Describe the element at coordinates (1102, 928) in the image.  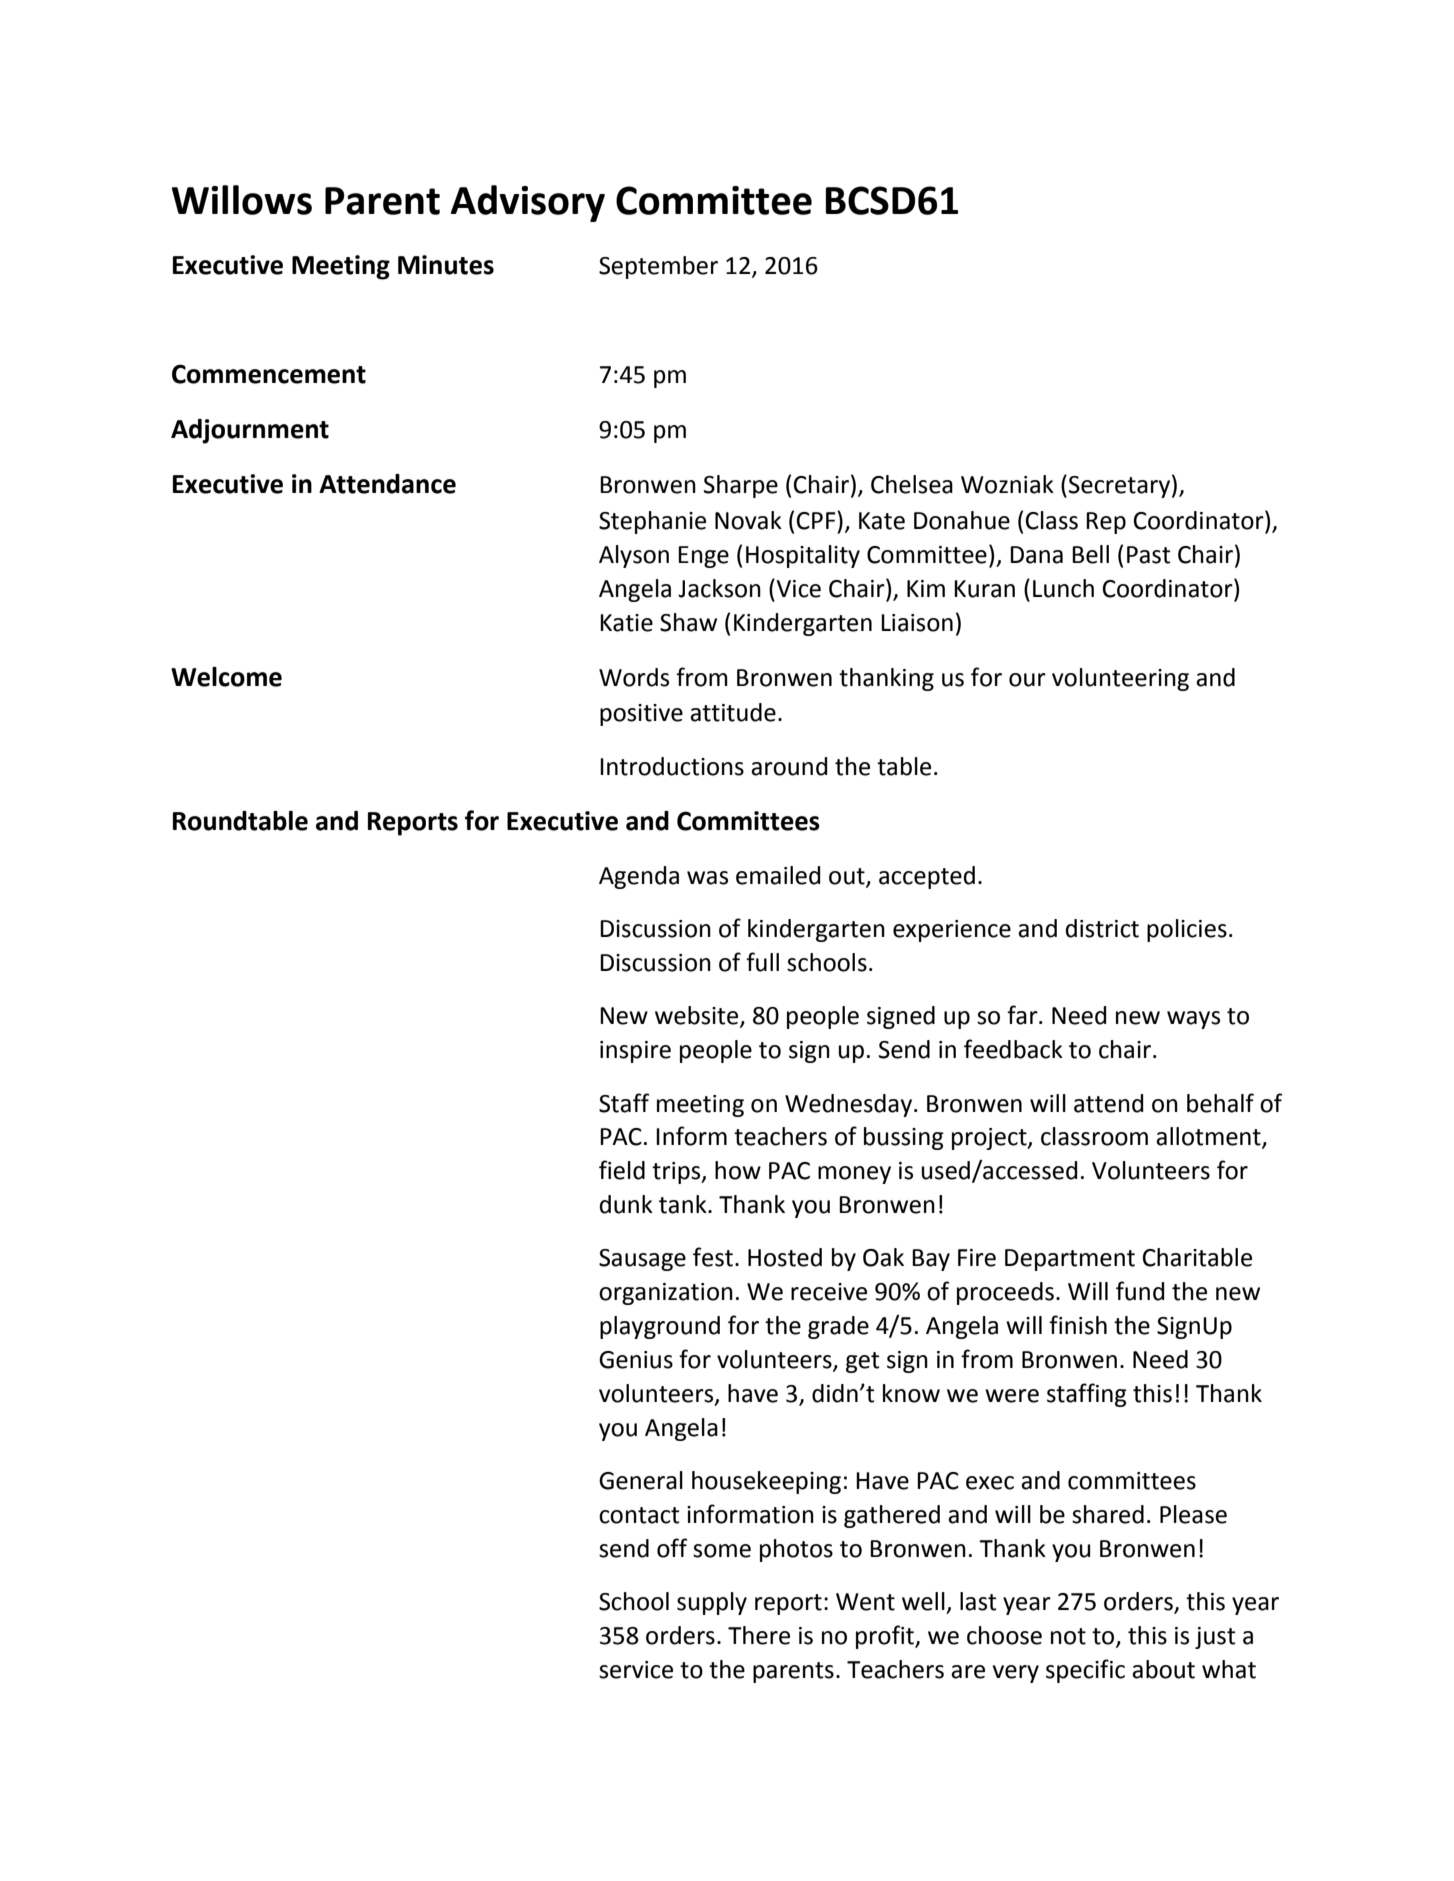
I see `district` at that location.
